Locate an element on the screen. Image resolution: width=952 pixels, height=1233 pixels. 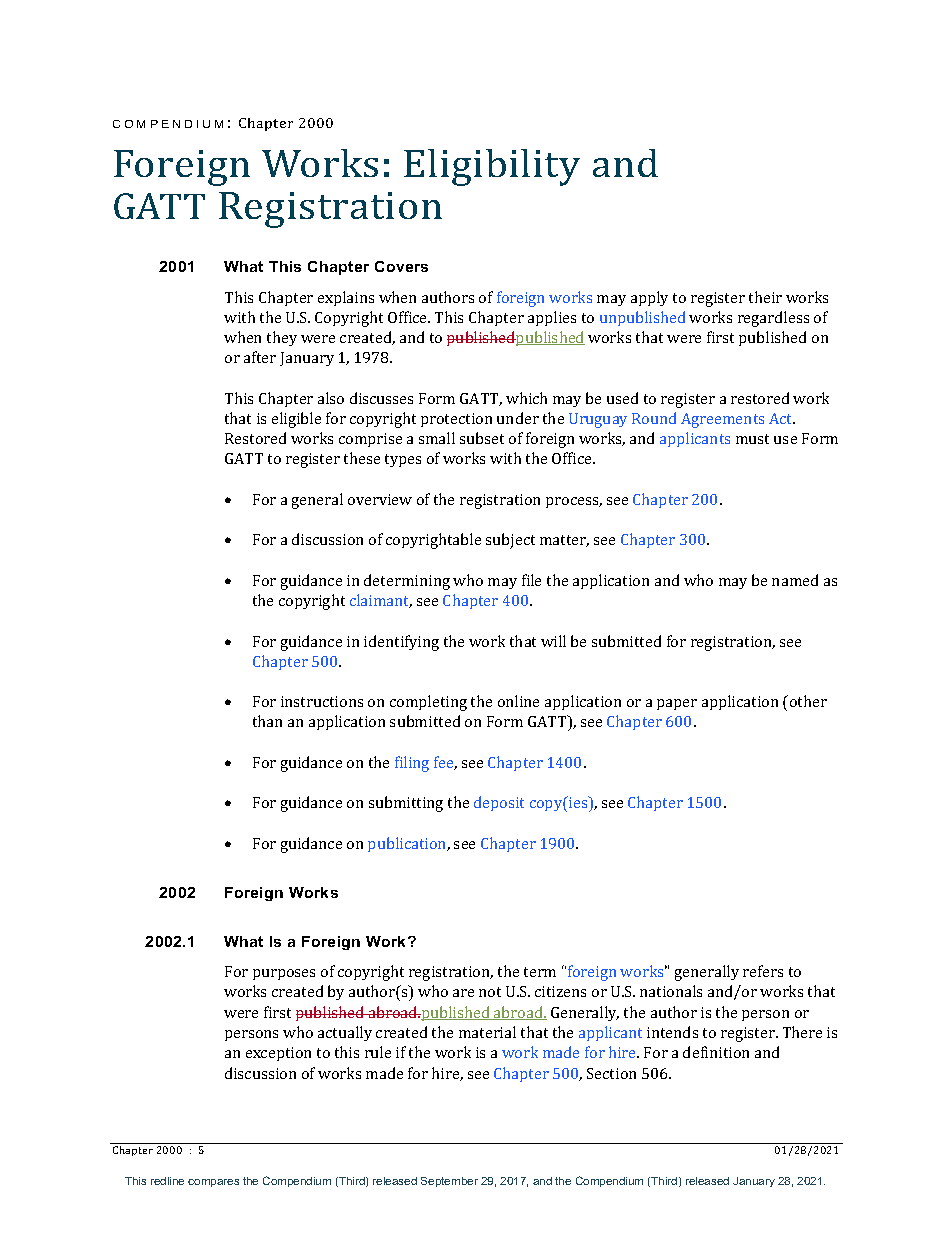
September is located at coordinates (449, 1182).
